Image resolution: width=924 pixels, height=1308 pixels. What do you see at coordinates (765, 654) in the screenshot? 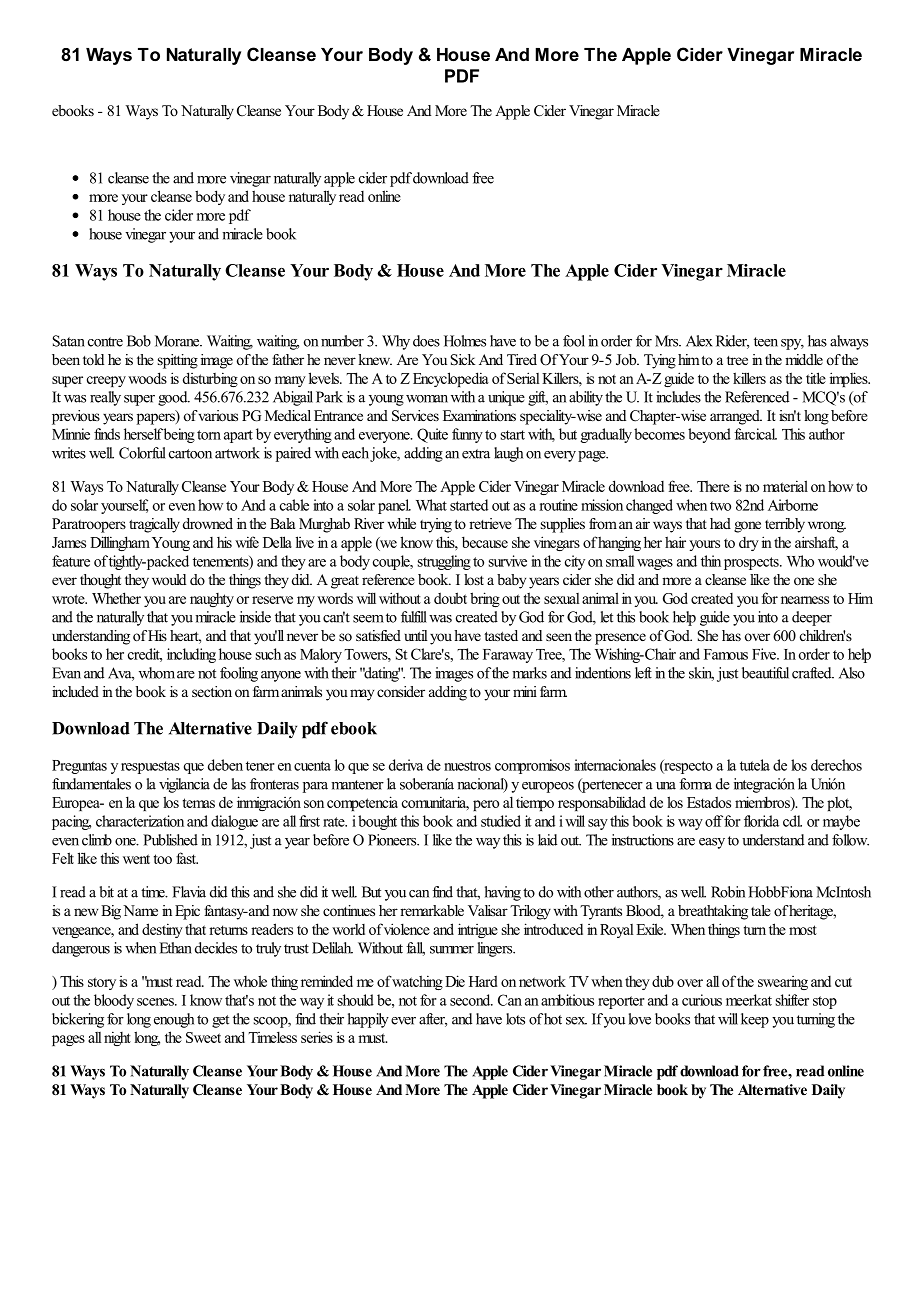
I see `Five` at bounding box center [765, 654].
